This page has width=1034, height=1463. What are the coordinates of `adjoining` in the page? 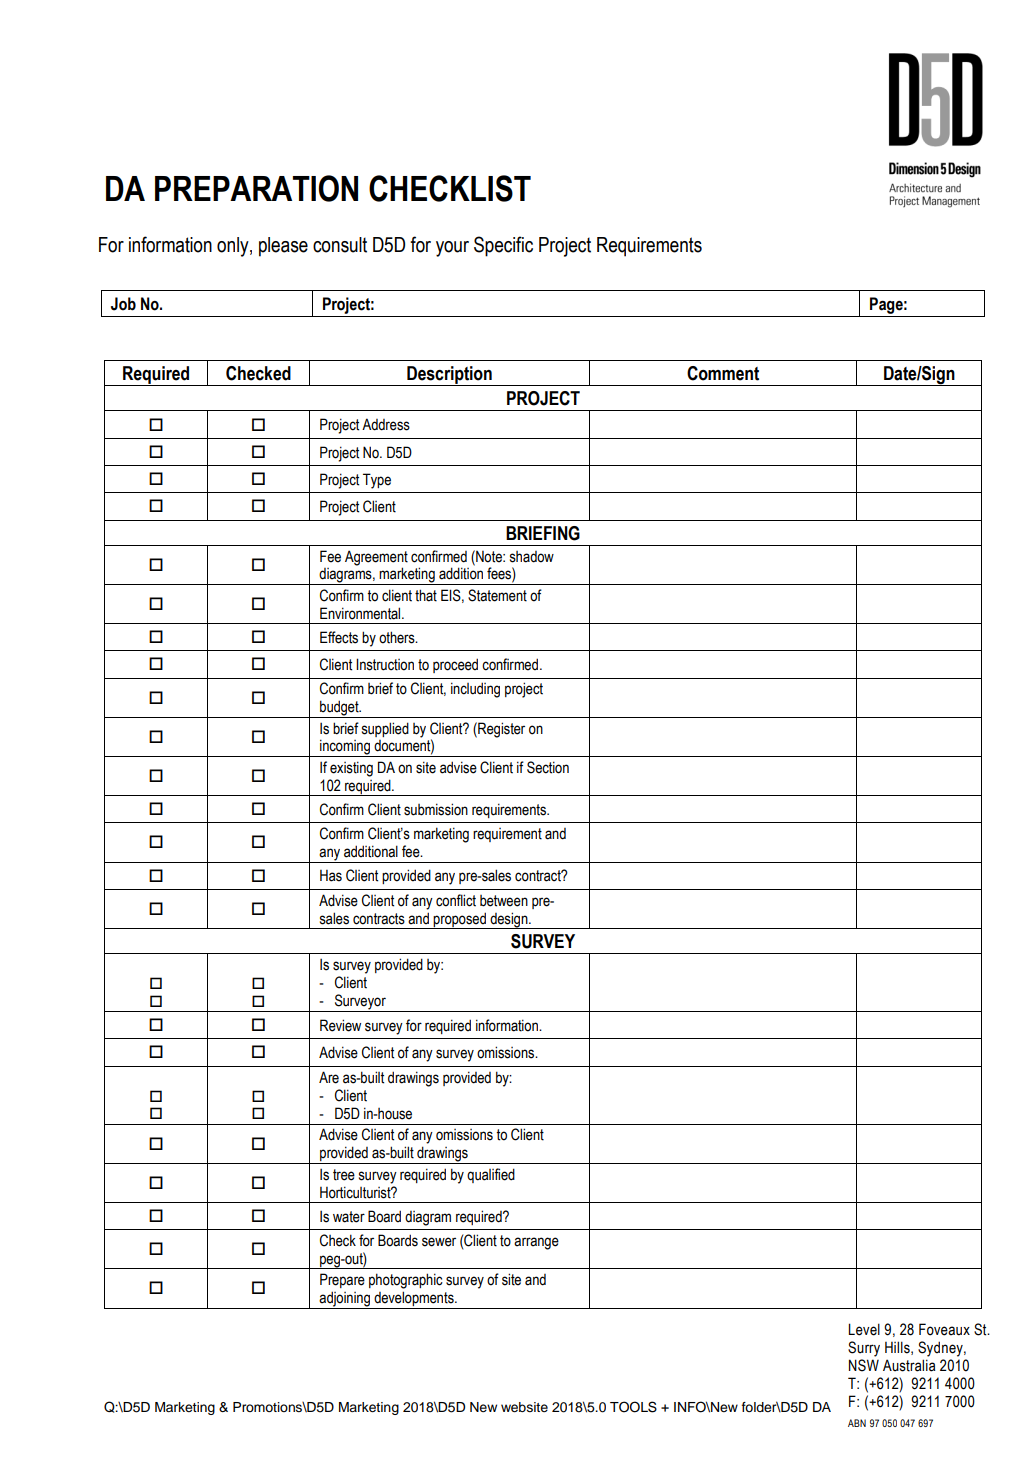 It's located at (345, 1300).
